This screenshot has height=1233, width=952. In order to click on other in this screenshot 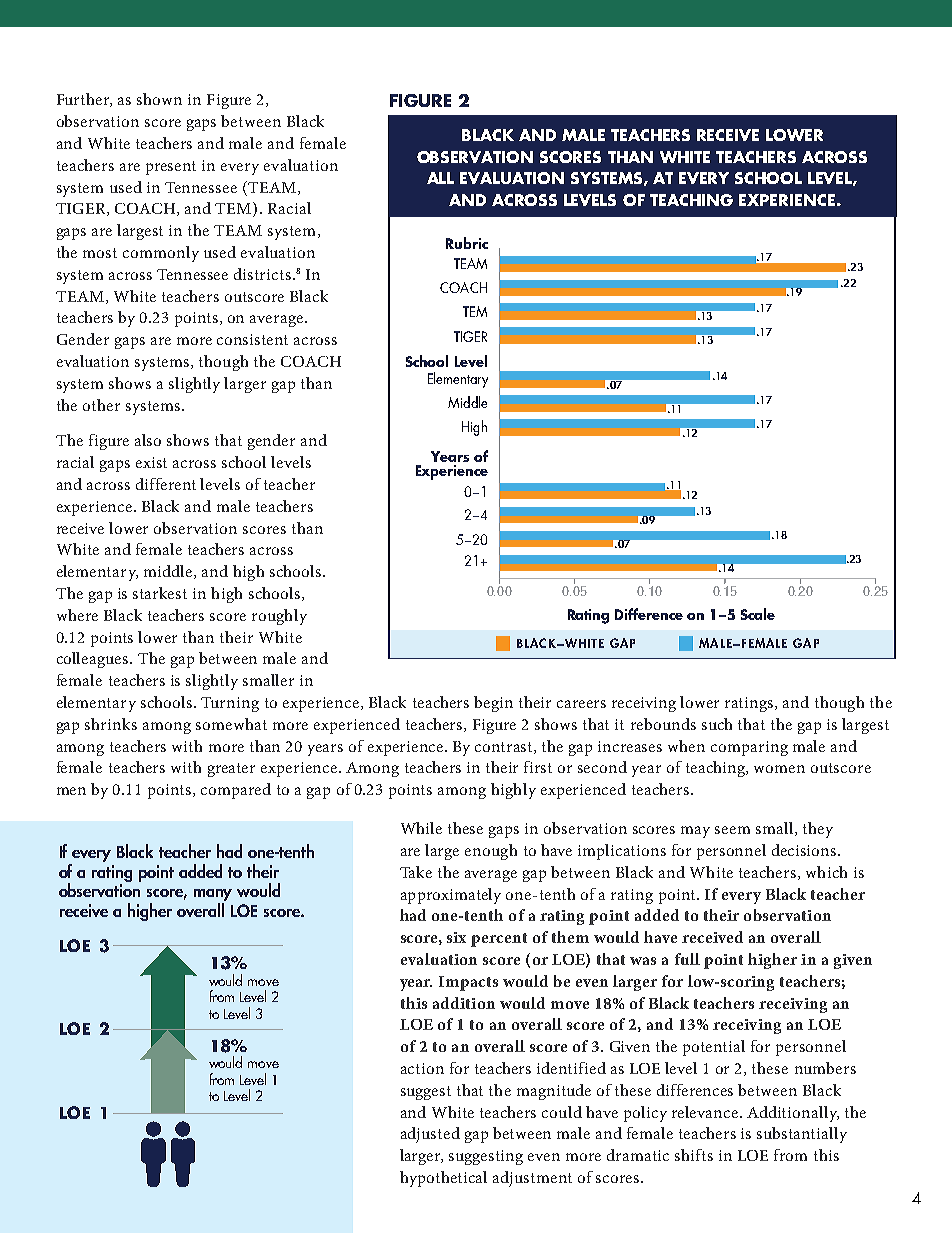, I will do `click(101, 405)`.
